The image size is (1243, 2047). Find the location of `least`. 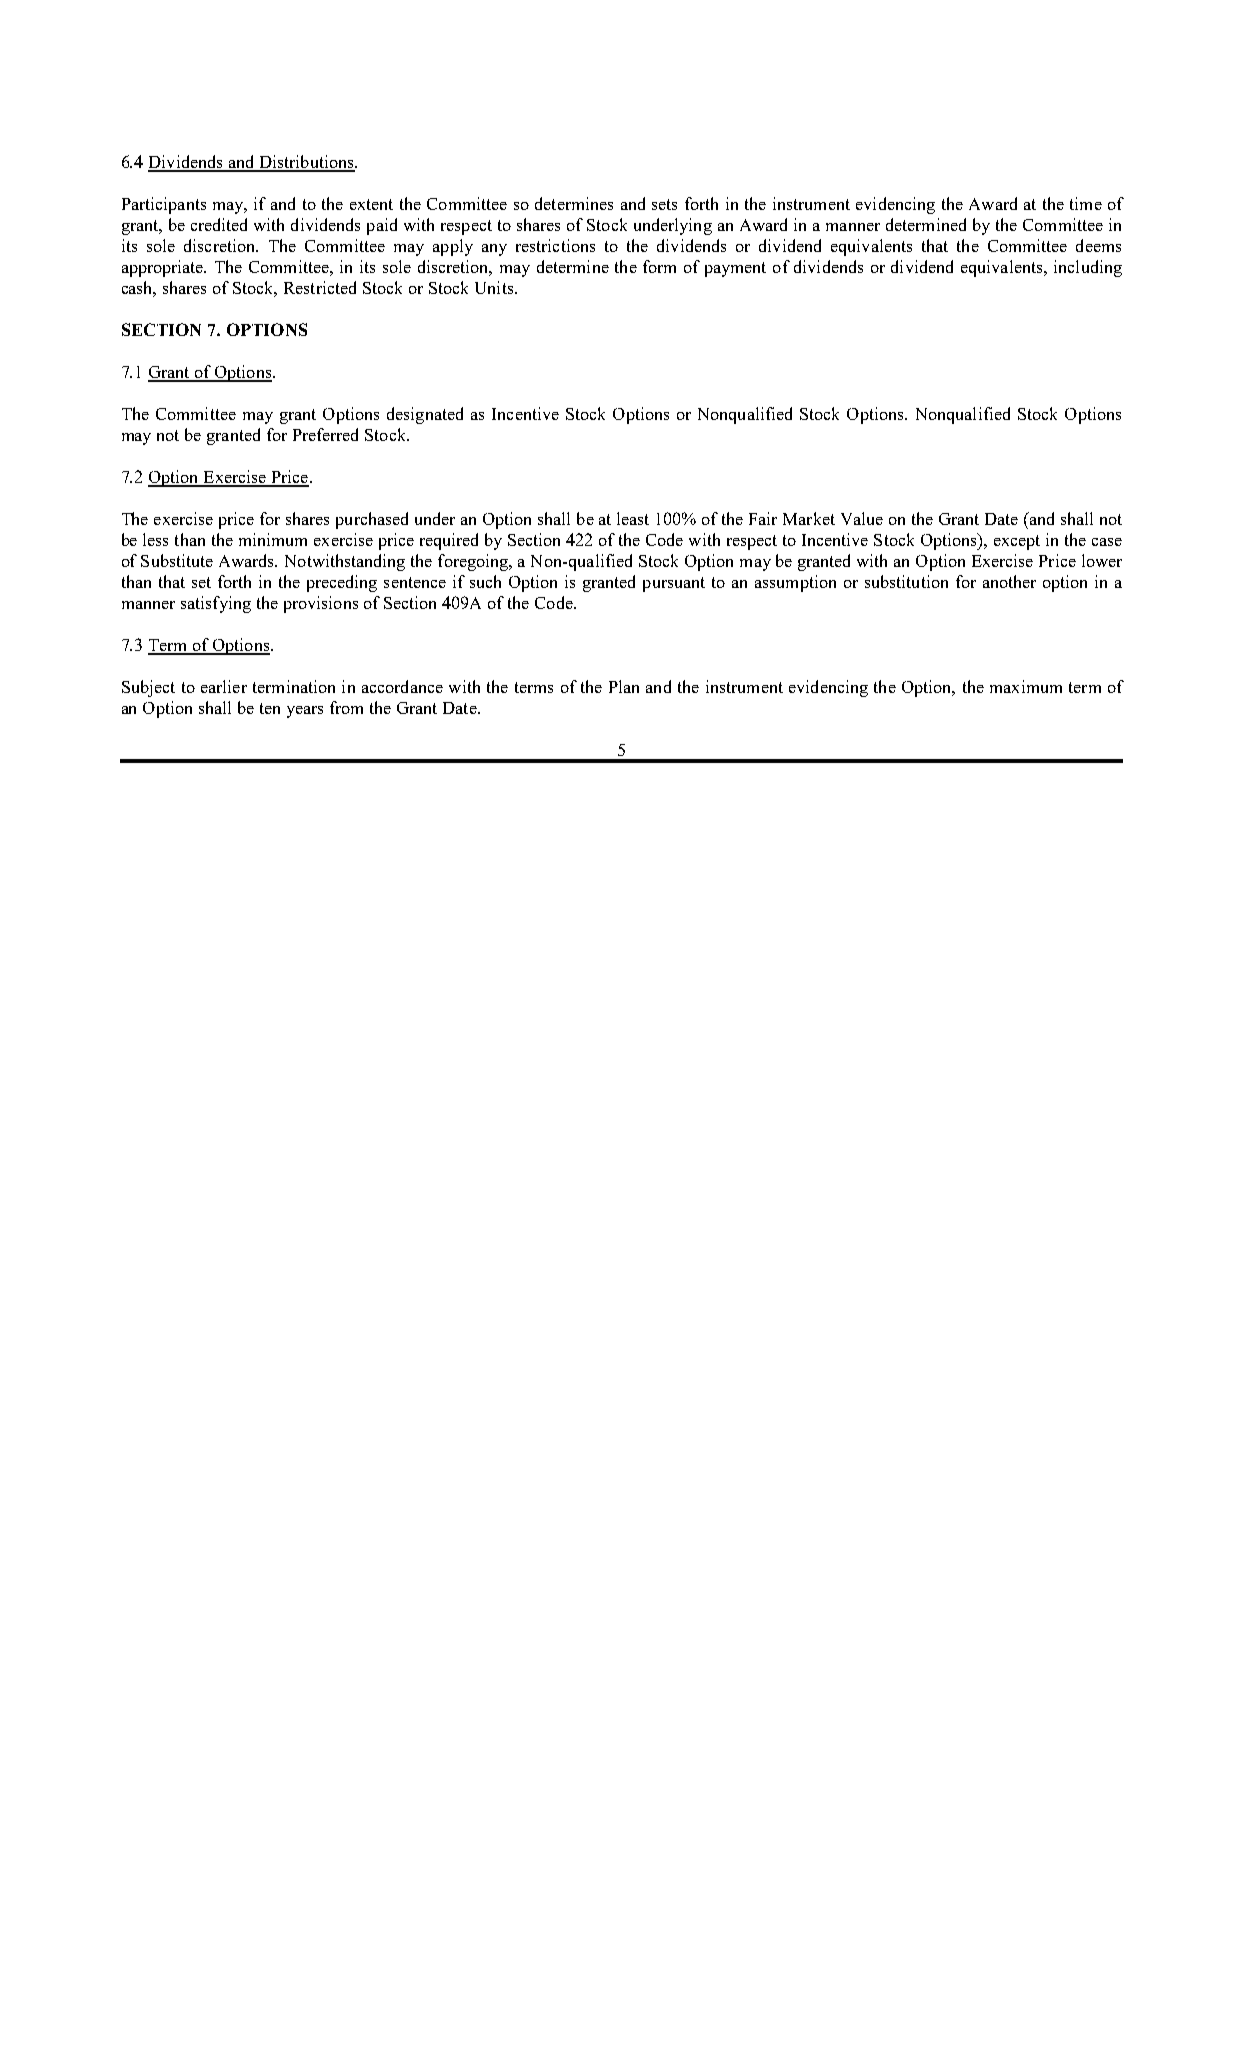

least is located at coordinates (633, 518).
